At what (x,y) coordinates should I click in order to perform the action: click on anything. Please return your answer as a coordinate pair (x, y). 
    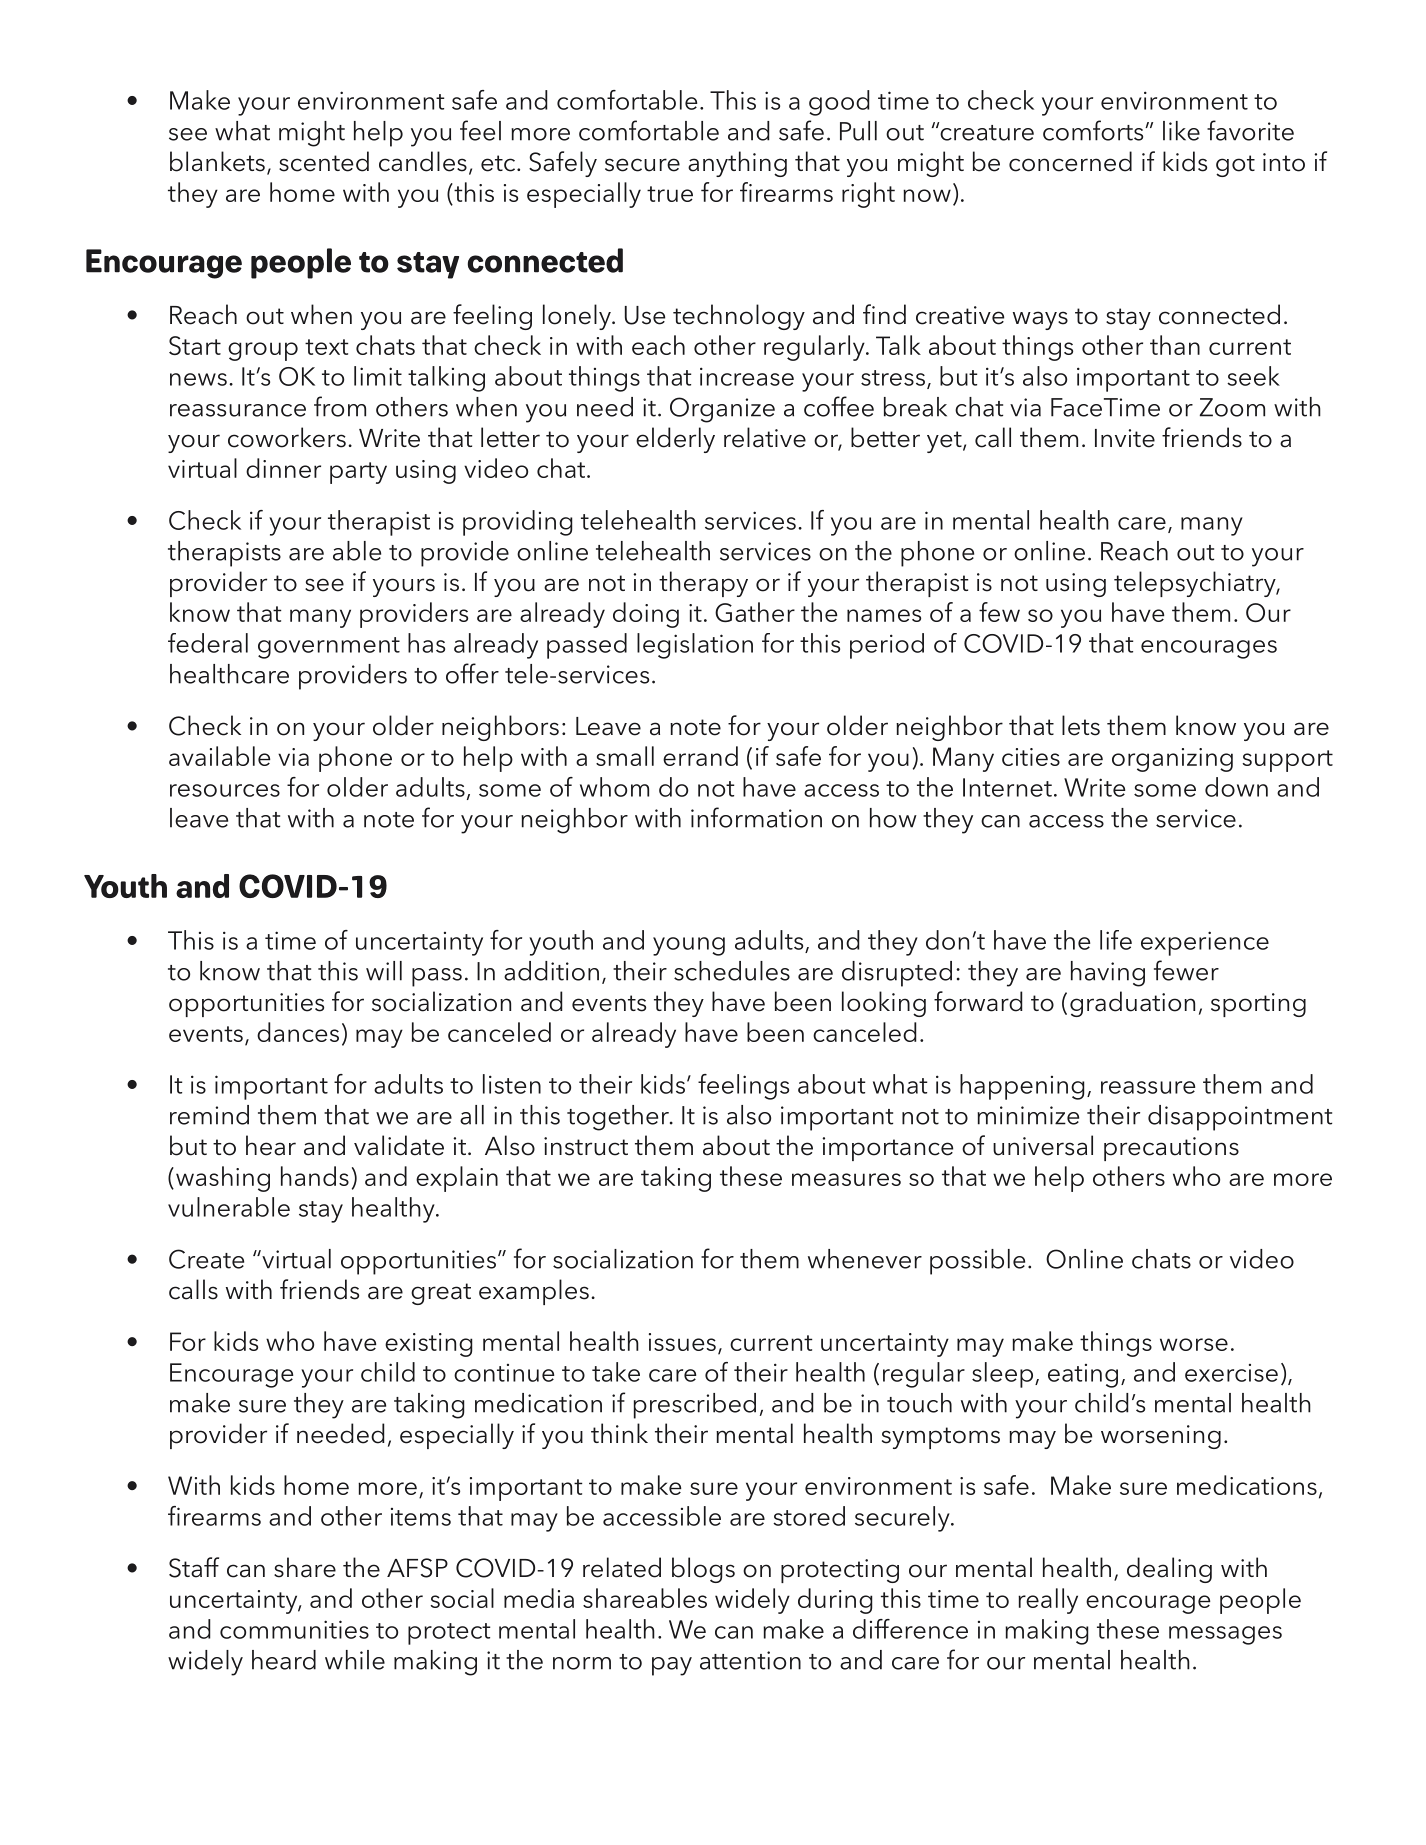
    Looking at the image, I should click on (737, 164).
